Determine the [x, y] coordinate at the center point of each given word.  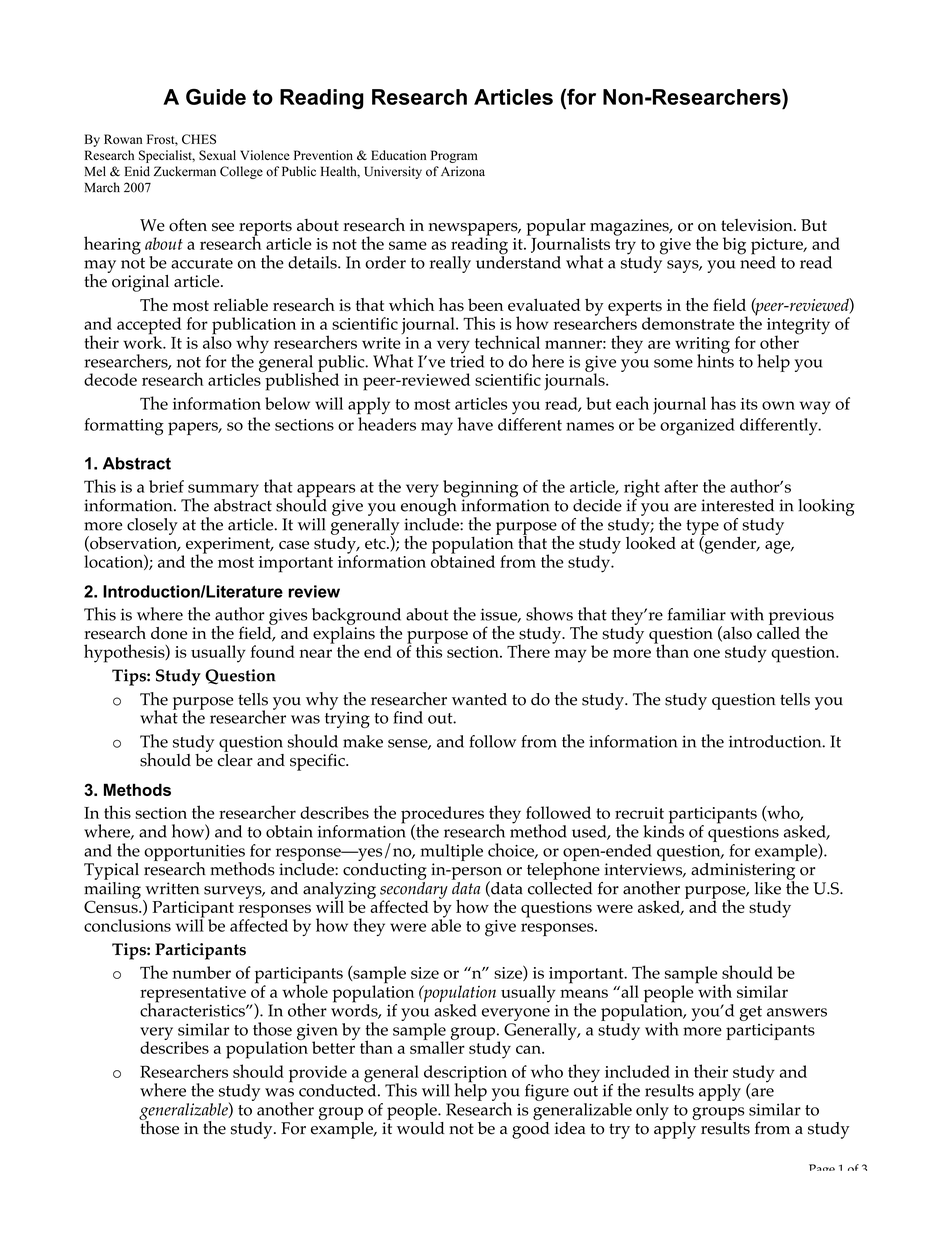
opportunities [194, 854]
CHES [199, 139]
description [465, 1075]
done [169, 633]
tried [467, 360]
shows [549, 614]
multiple [451, 852]
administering [744, 871]
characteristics [193, 1009]
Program [454, 156]
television [758, 225]
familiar [697, 614]
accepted [149, 327]
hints [715, 360]
